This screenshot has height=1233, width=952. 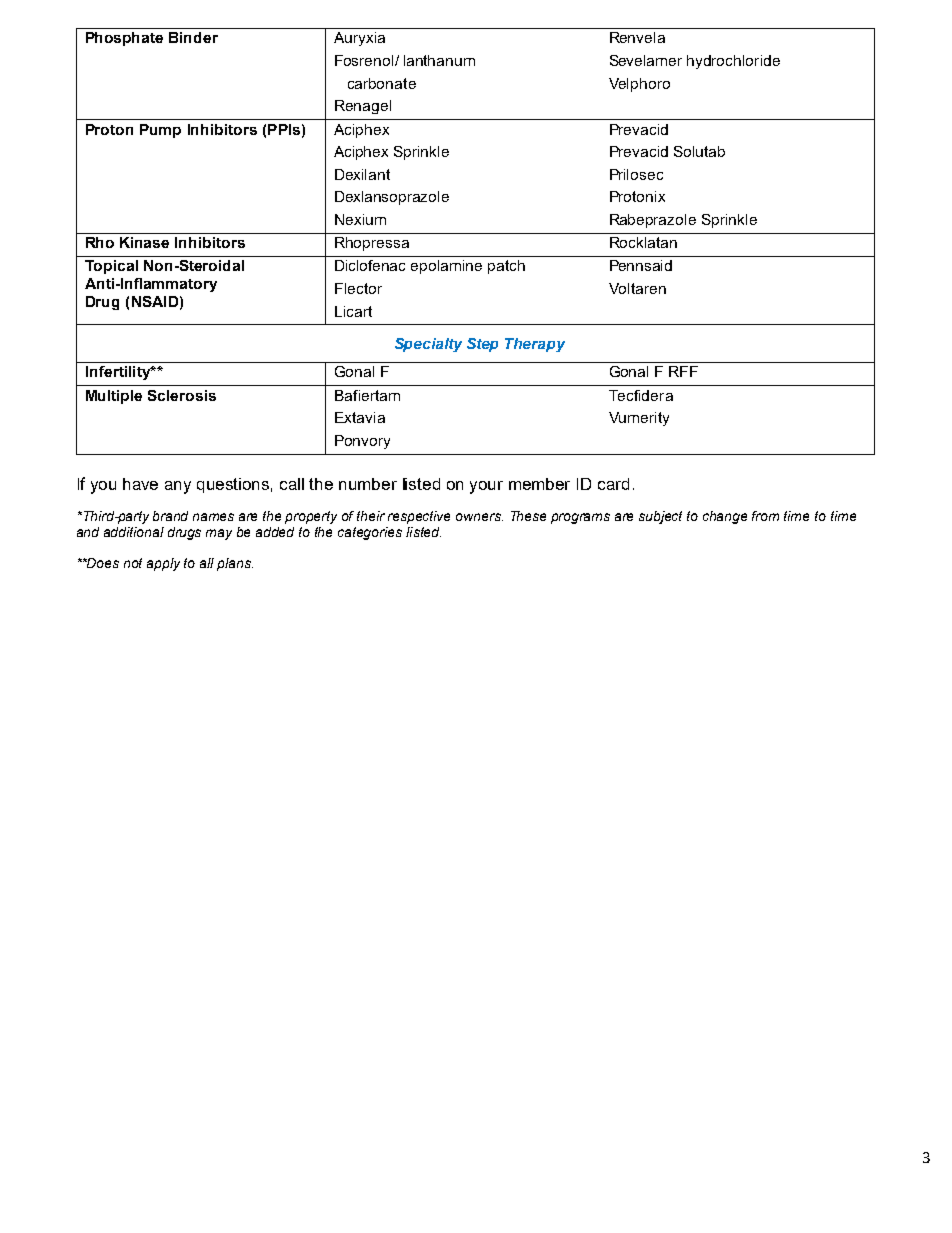 I want to click on Voltaren, so click(x=637, y=288).
